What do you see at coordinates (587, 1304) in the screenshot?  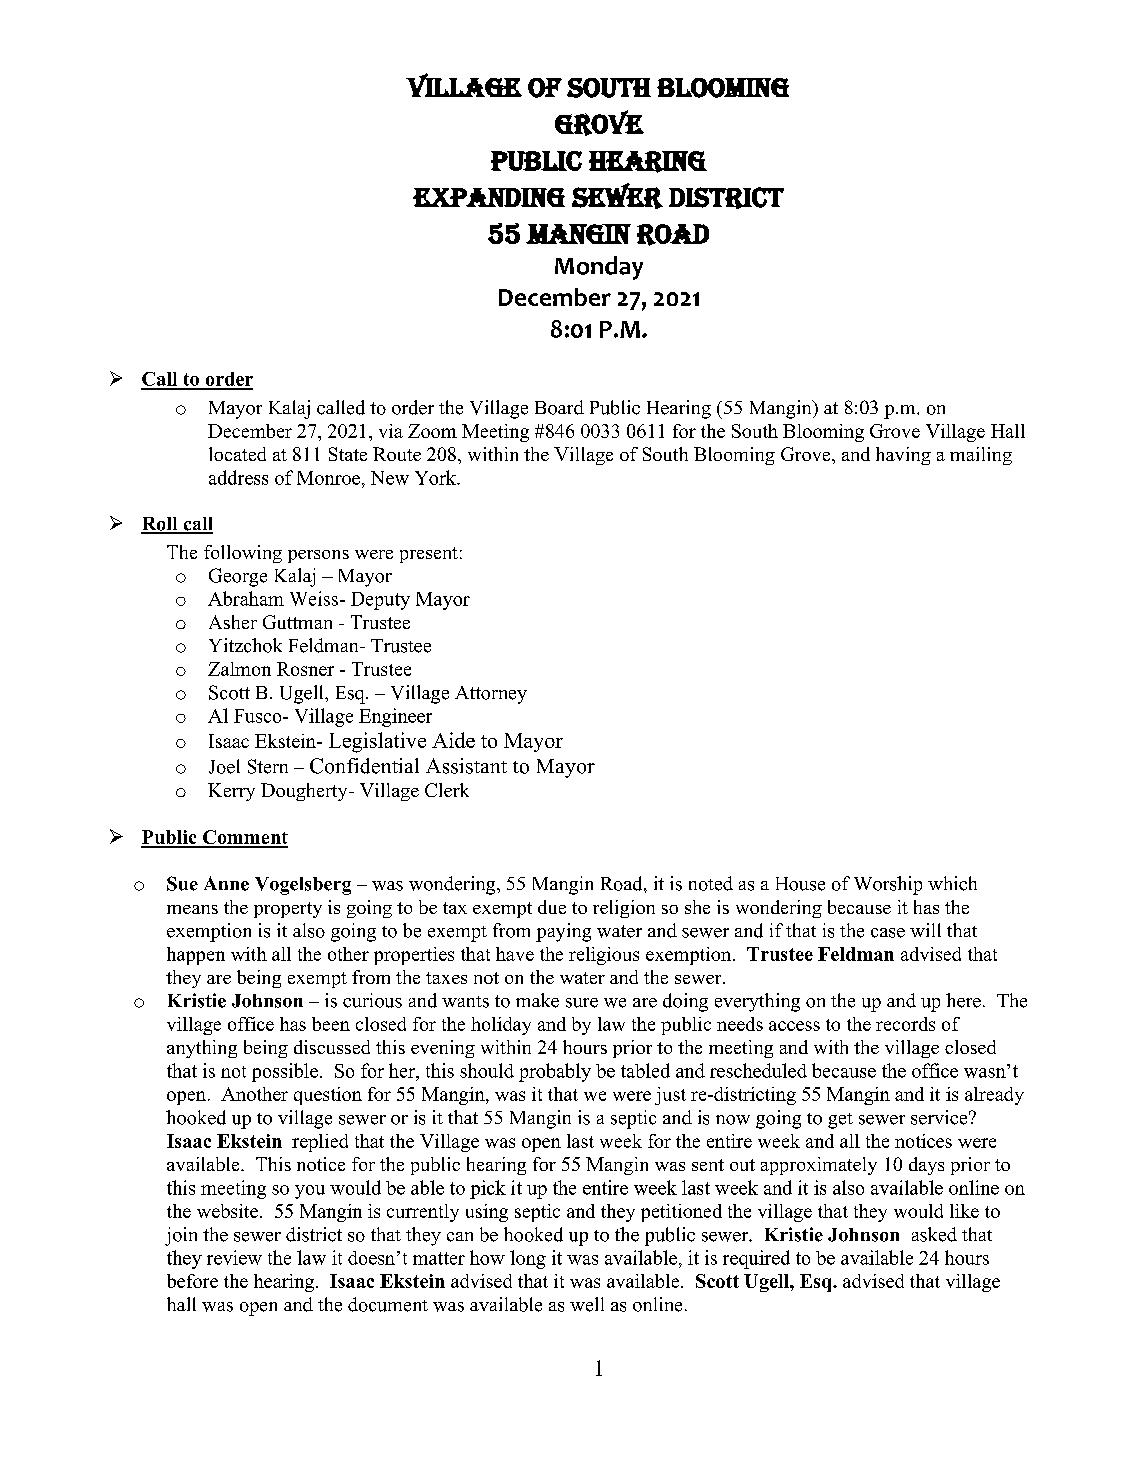 I see `well` at bounding box center [587, 1304].
